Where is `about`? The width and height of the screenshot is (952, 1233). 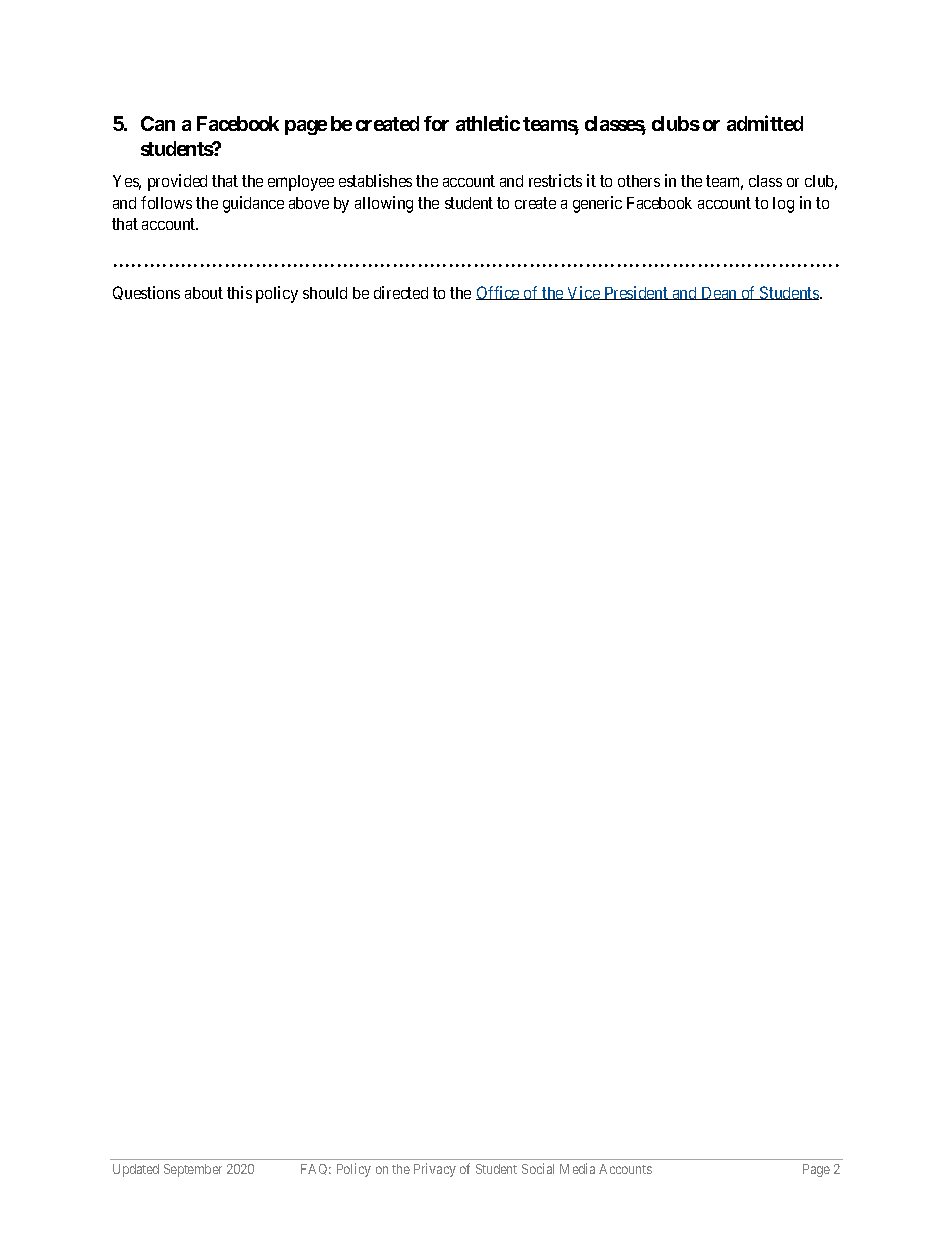
about is located at coordinates (204, 293).
